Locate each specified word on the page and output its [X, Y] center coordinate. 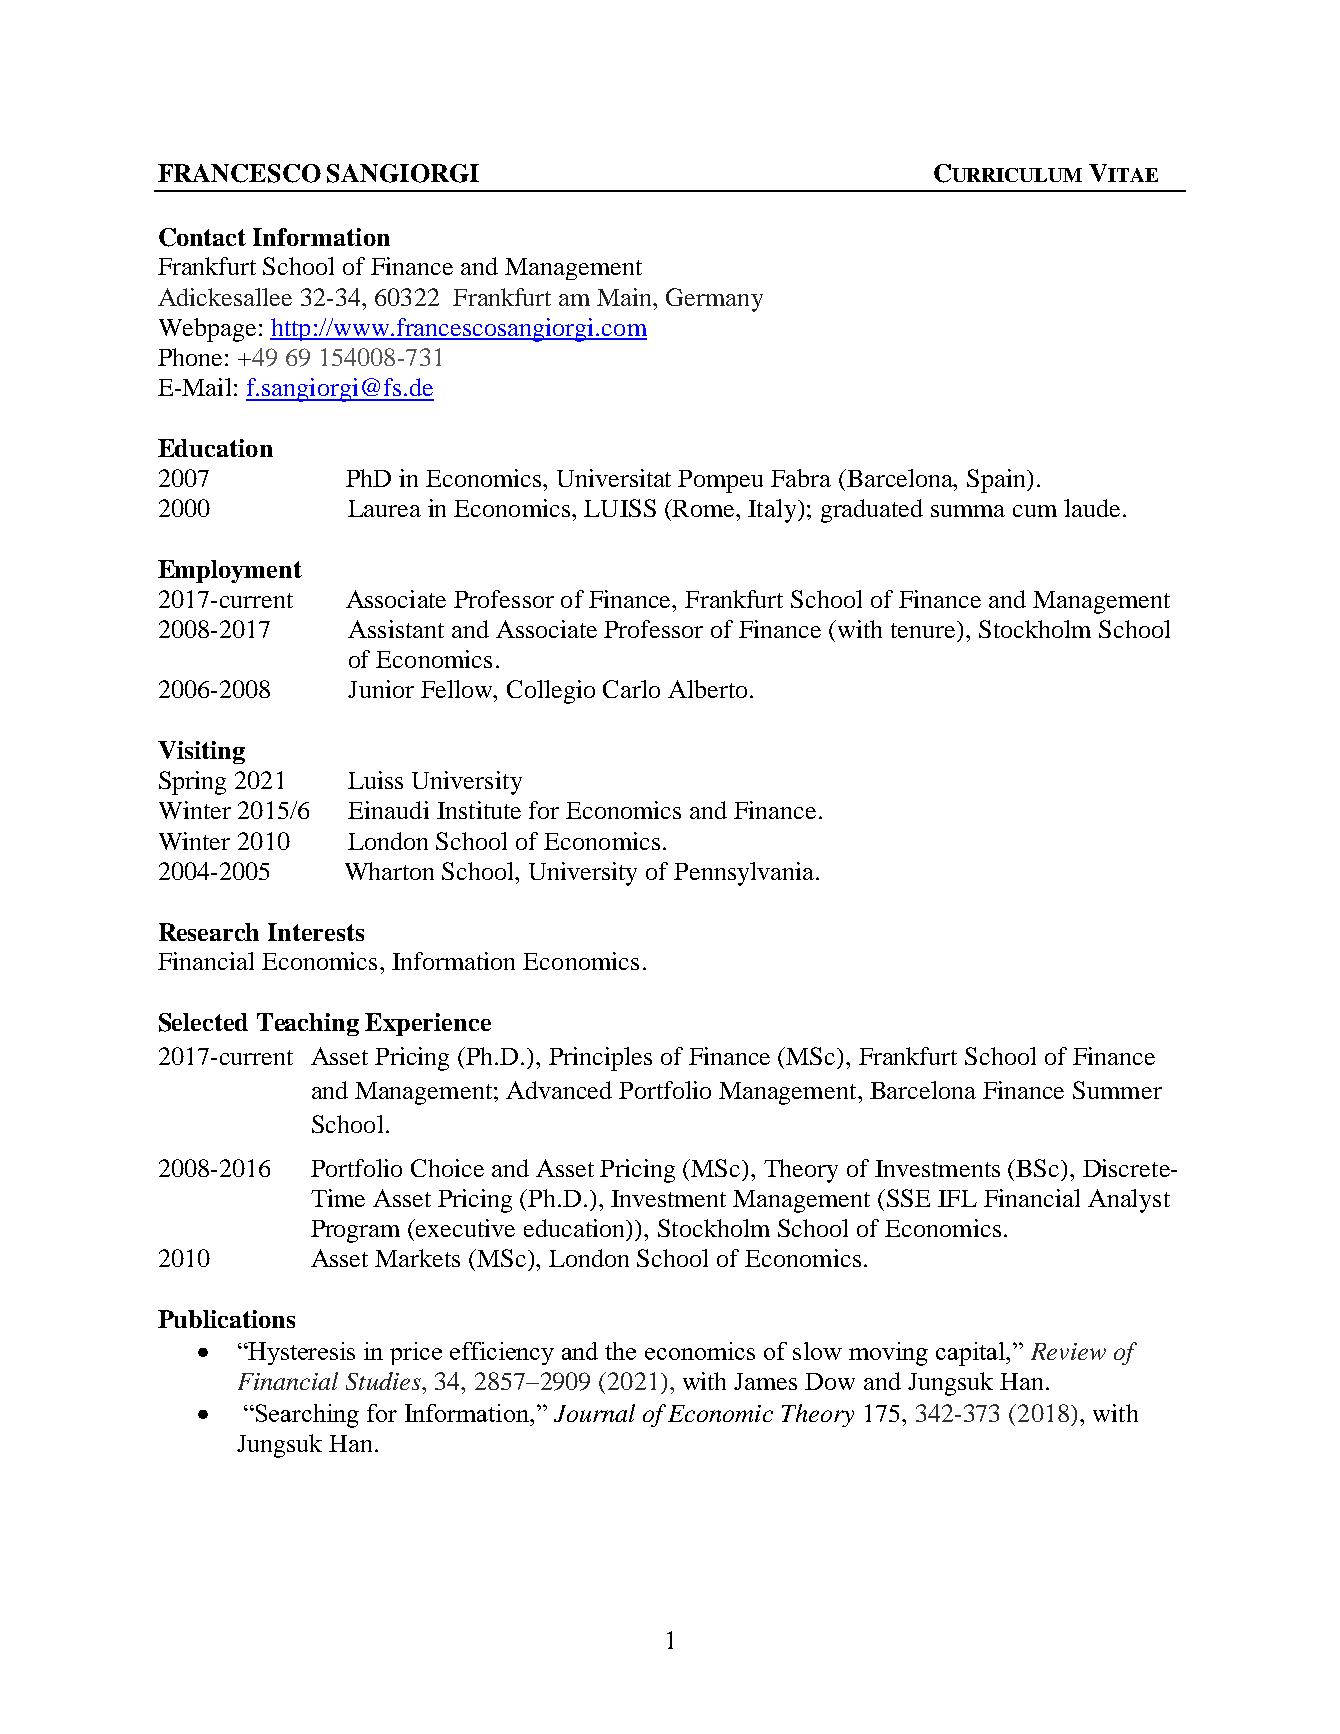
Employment [230, 571]
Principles [600, 1059]
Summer [1117, 1090]
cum [1035, 511]
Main [626, 297]
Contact [202, 237]
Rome [704, 508]
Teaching [308, 1024]
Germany [714, 300]
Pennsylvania [745, 874]
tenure [924, 629]
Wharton [389, 871]
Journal [594, 1413]
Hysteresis [300, 1353]
